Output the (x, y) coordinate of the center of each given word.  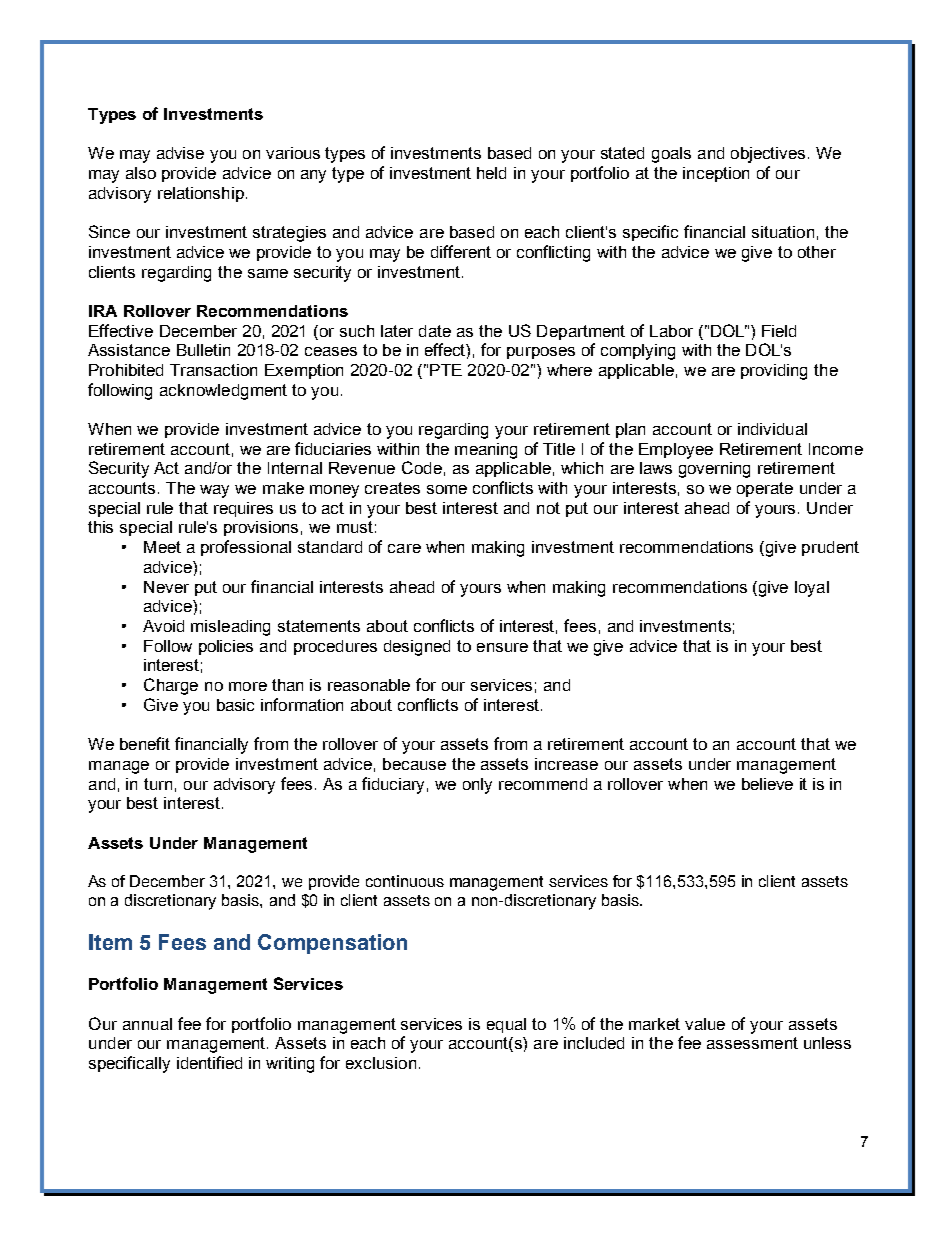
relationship (201, 194)
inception (716, 174)
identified (209, 1062)
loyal (812, 589)
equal (506, 1025)
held (491, 173)
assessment (752, 1043)
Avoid (163, 626)
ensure (502, 647)
